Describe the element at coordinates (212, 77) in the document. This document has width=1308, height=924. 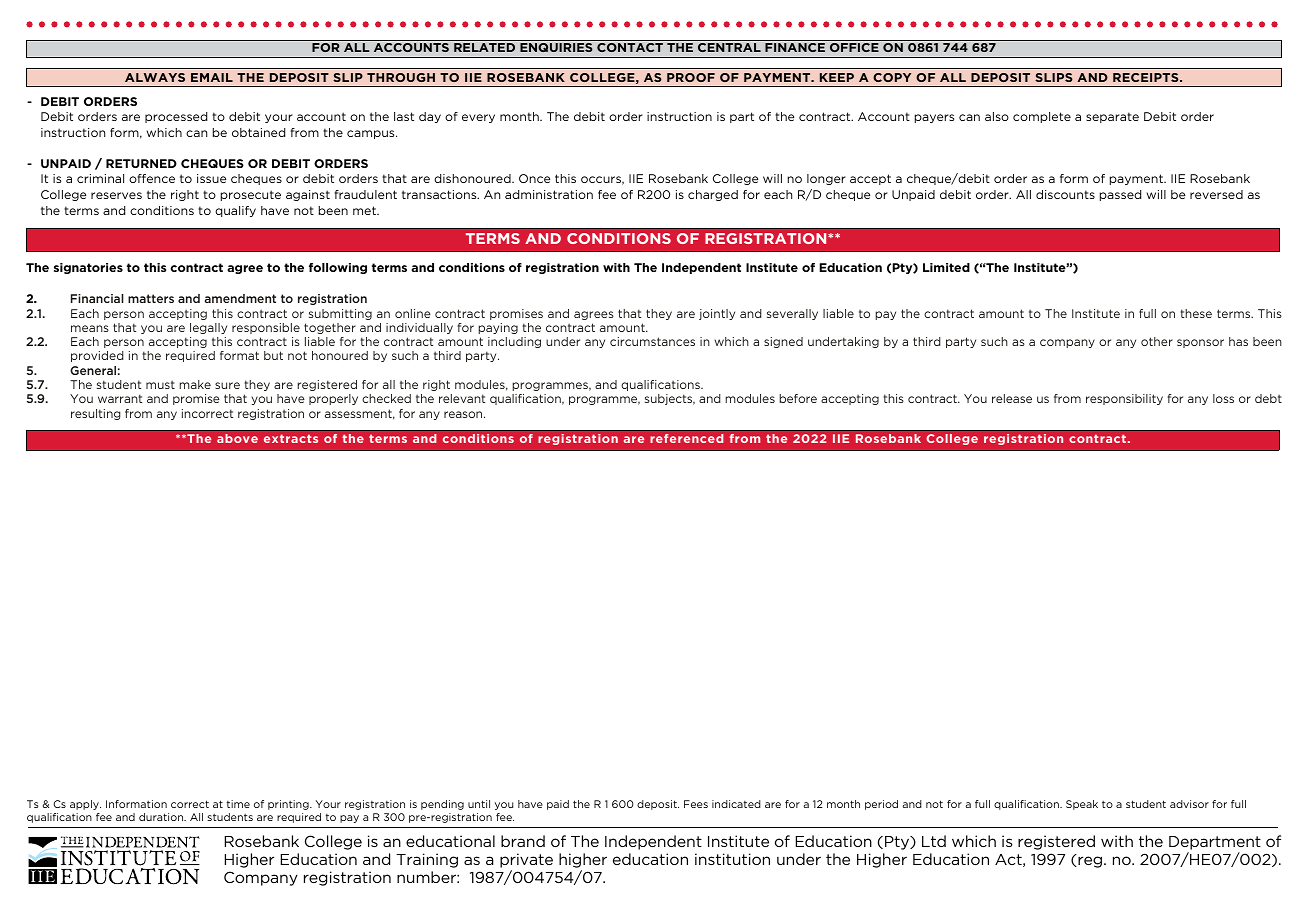
I see `EMAIL` at that location.
